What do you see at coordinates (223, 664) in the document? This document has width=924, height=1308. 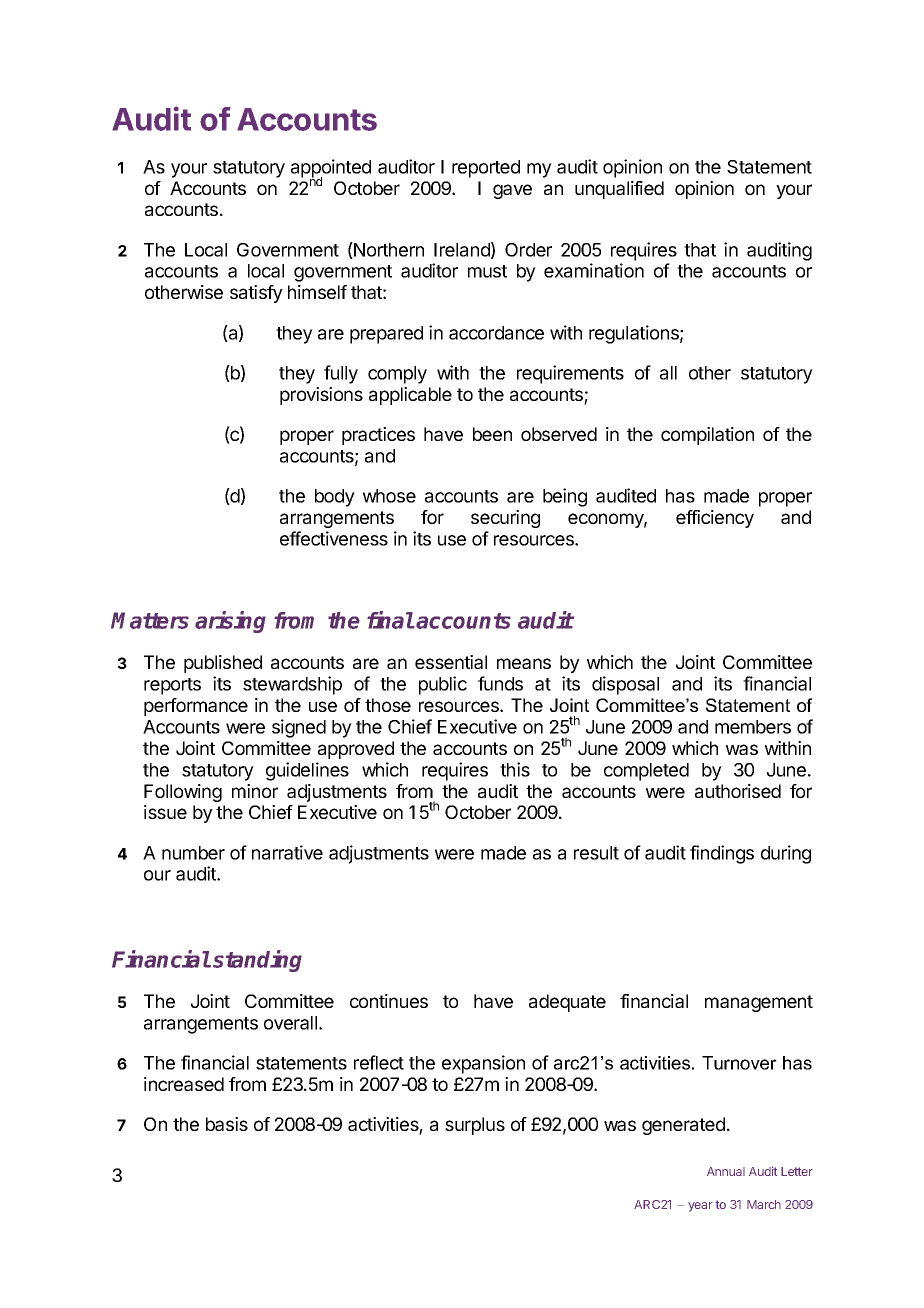 I see `published` at bounding box center [223, 664].
